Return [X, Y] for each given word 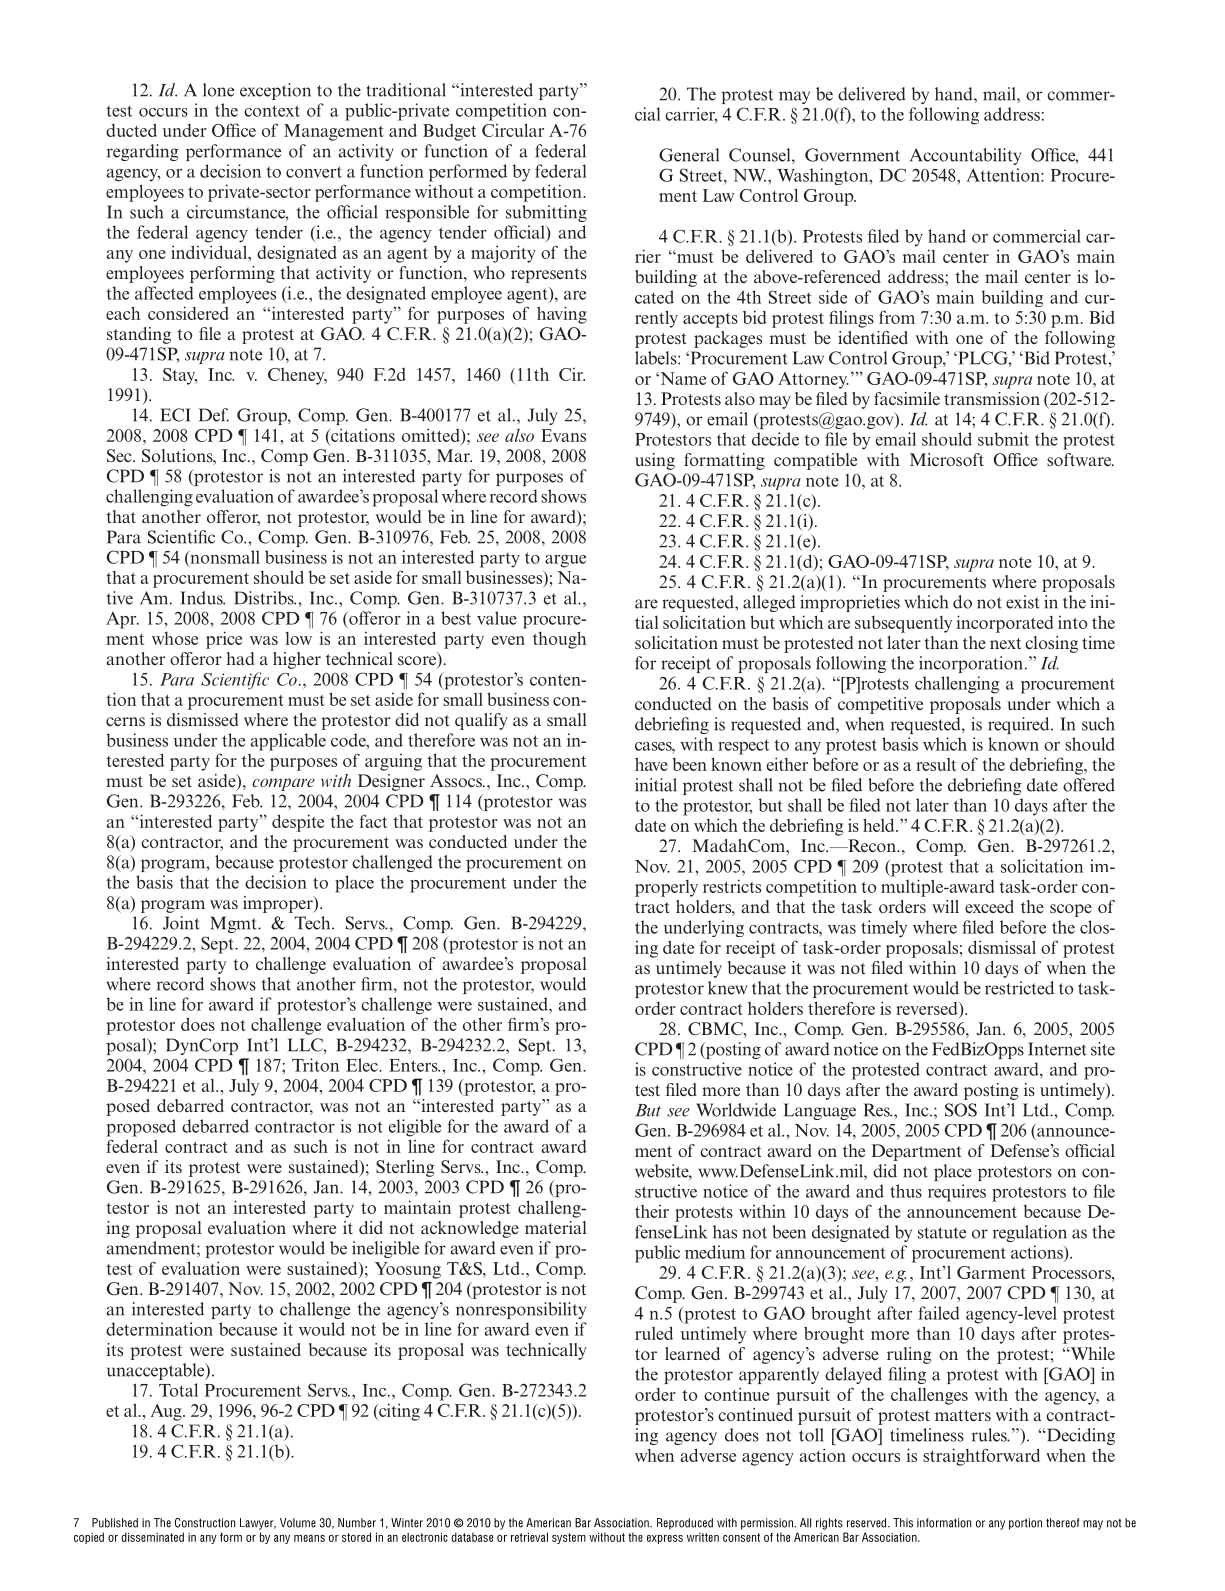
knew [727, 988]
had [240, 658]
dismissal [1002, 947]
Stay [180, 376]
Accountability [965, 156]
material [556, 1227]
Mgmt [234, 924]
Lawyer [258, 1524]
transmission [992, 398]
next [1005, 643]
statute [942, 1233]
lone [218, 90]
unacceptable [157, 1371]
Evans [563, 435]
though [560, 640]
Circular [513, 130]
